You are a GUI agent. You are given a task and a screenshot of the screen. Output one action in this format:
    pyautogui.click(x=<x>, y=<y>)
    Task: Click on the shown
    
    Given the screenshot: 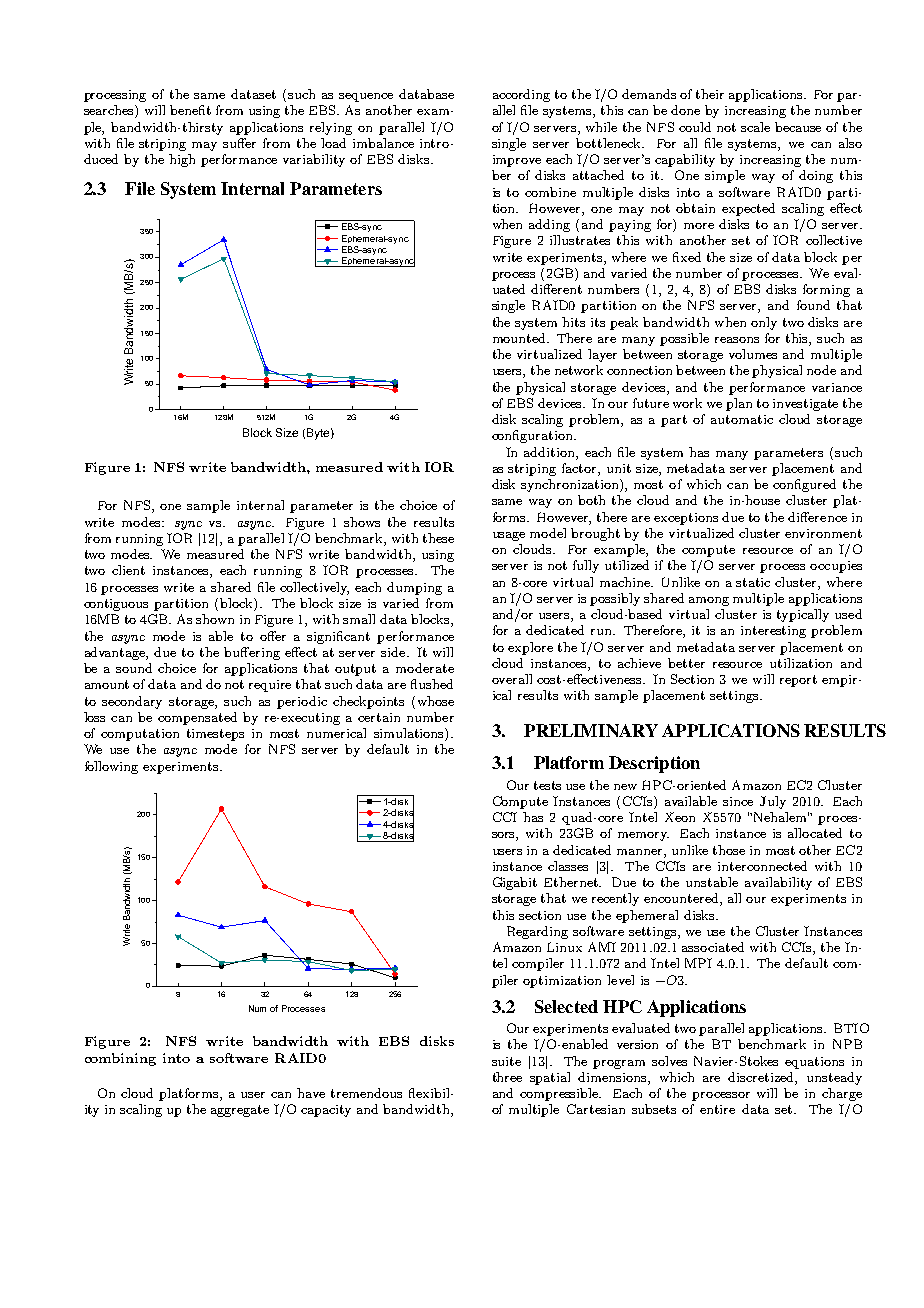 What is the action you would take?
    pyautogui.click(x=215, y=619)
